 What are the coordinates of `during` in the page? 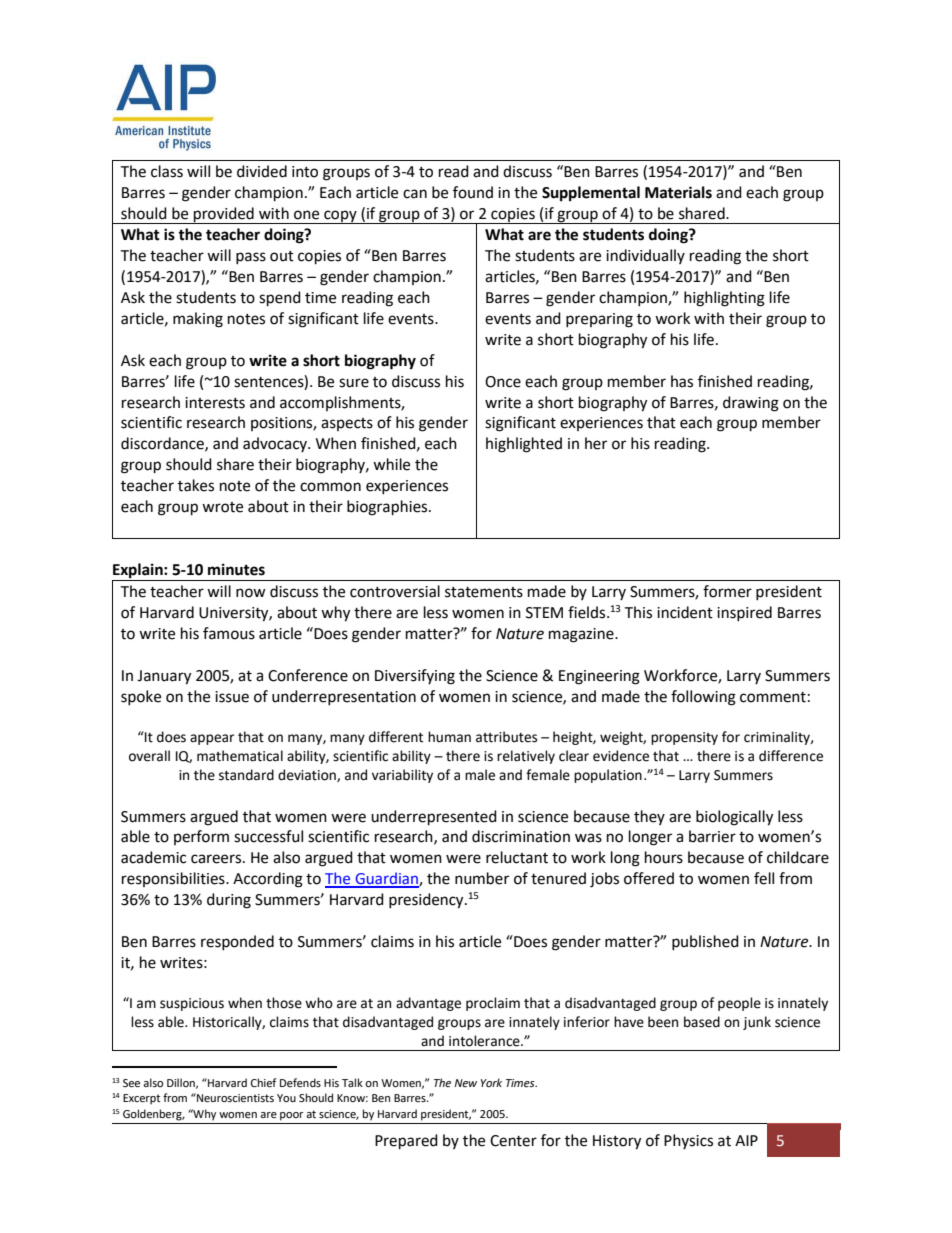 It's located at (229, 901).
